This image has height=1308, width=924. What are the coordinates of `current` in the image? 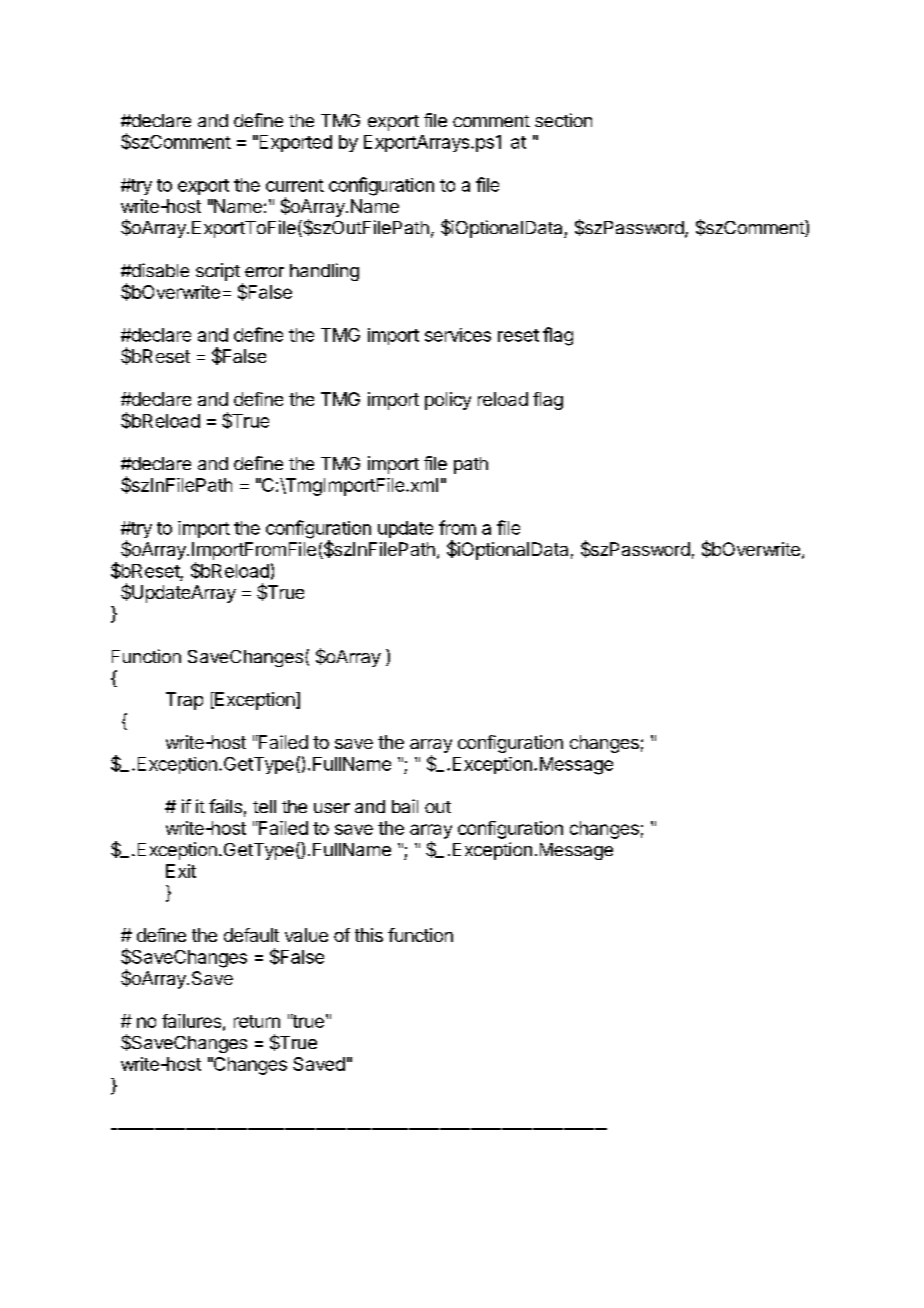 It's located at (295, 185).
